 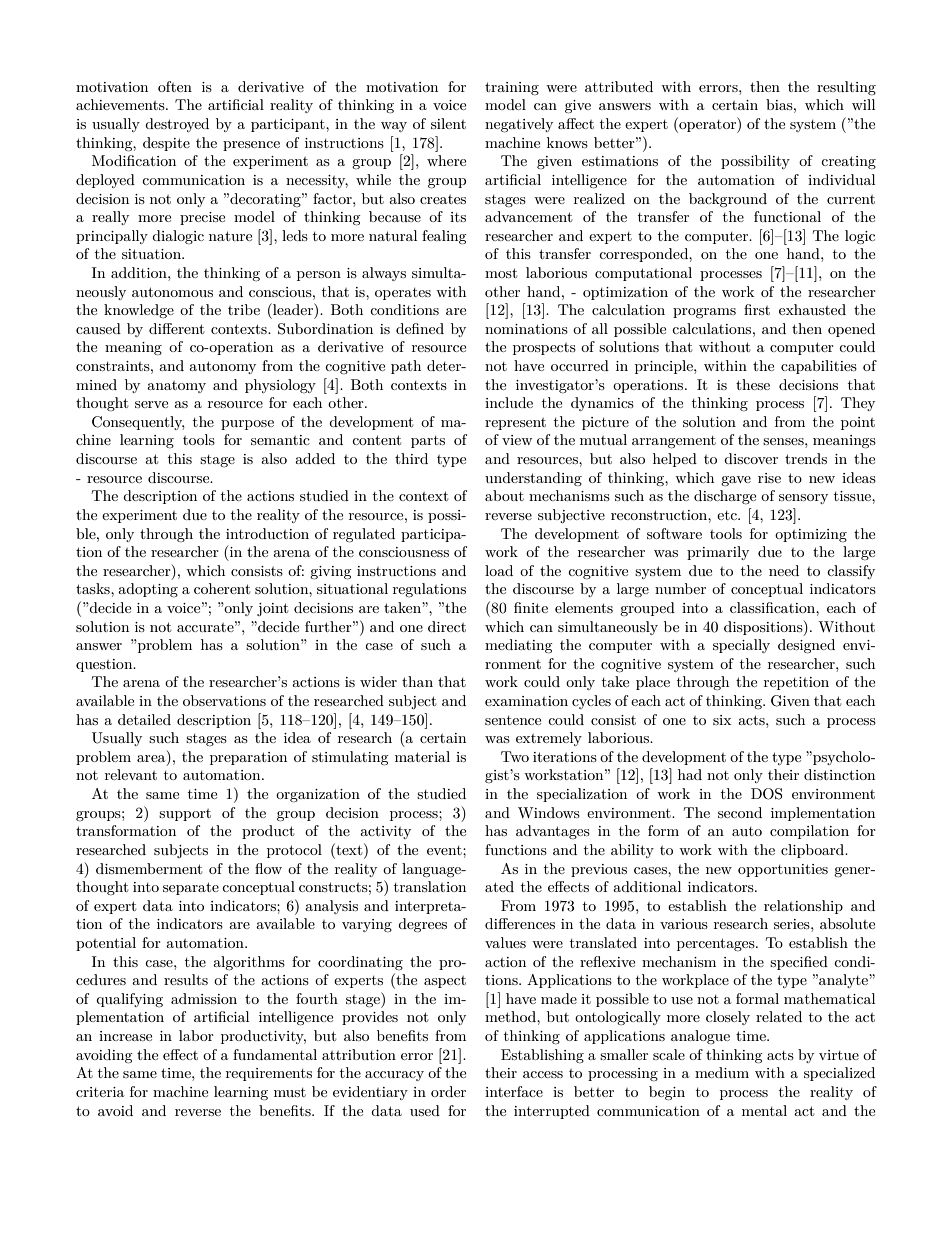 I want to click on silent, so click(x=448, y=123).
